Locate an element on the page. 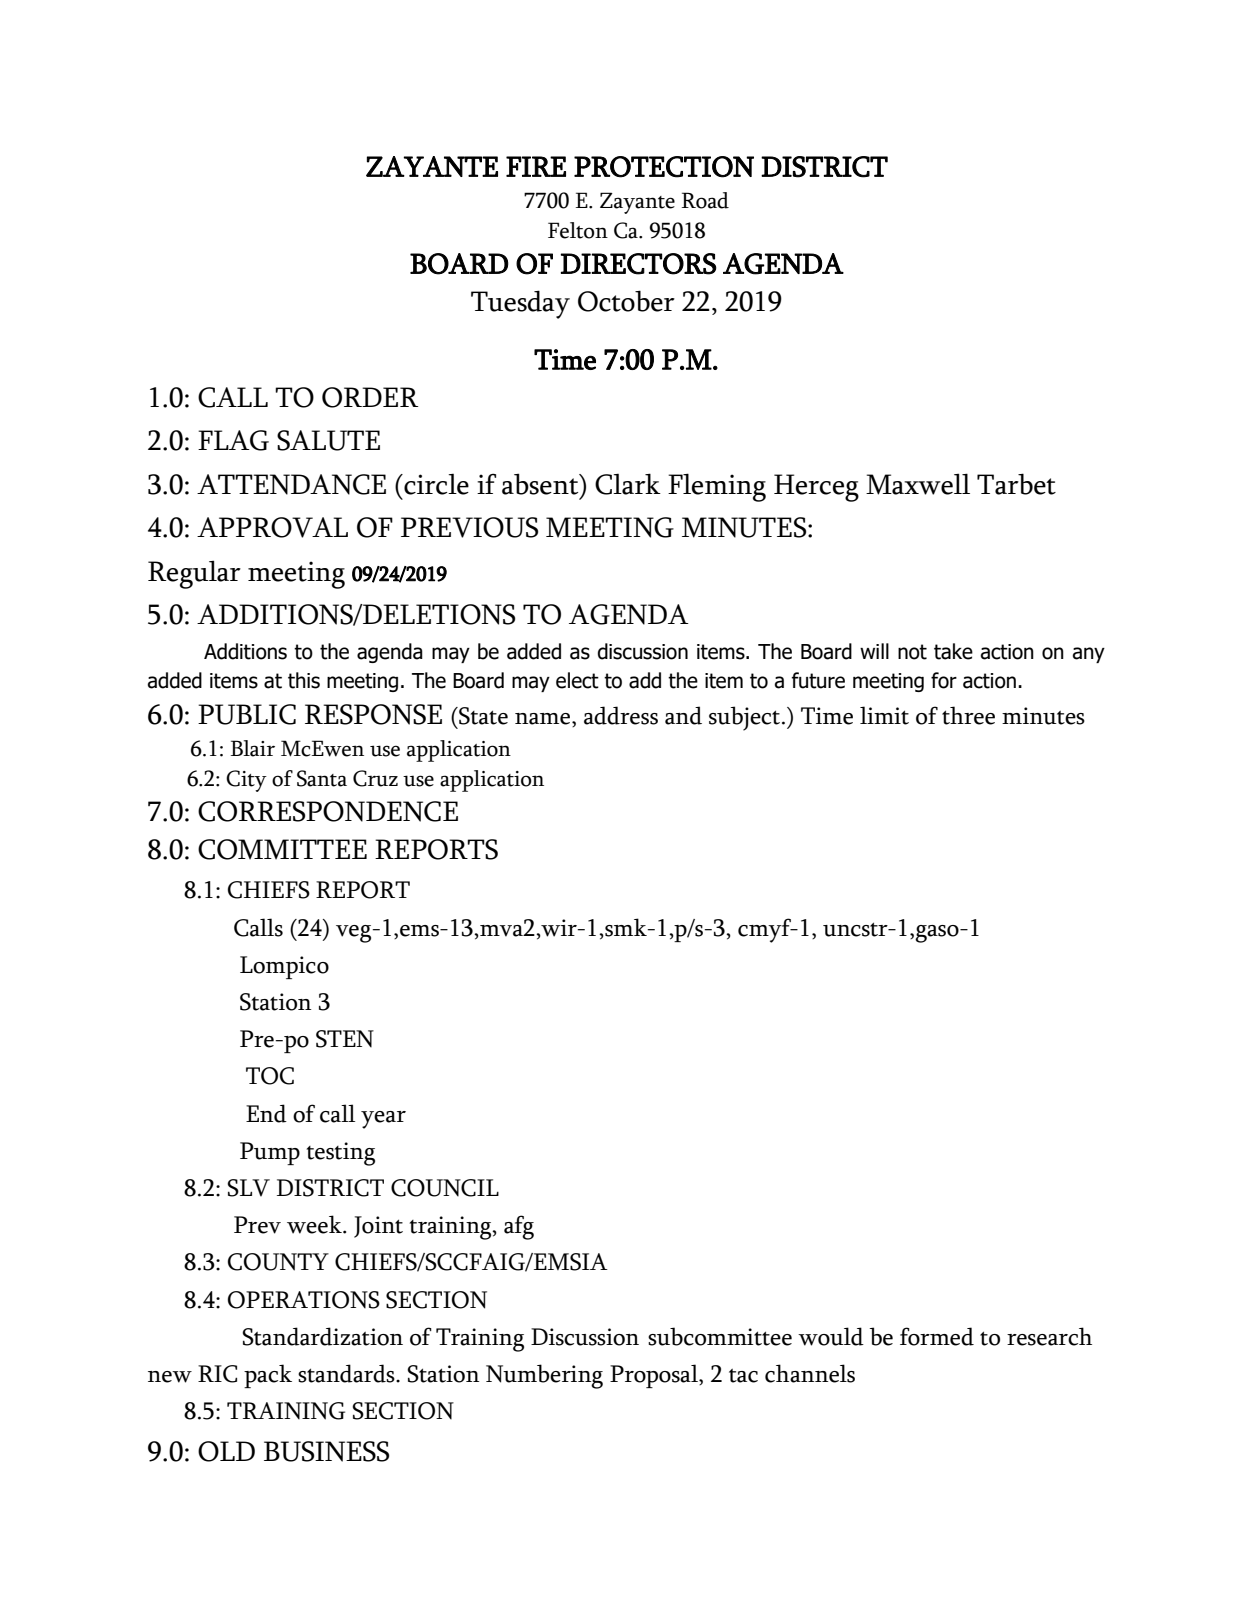  Felton is located at coordinates (578, 230).
